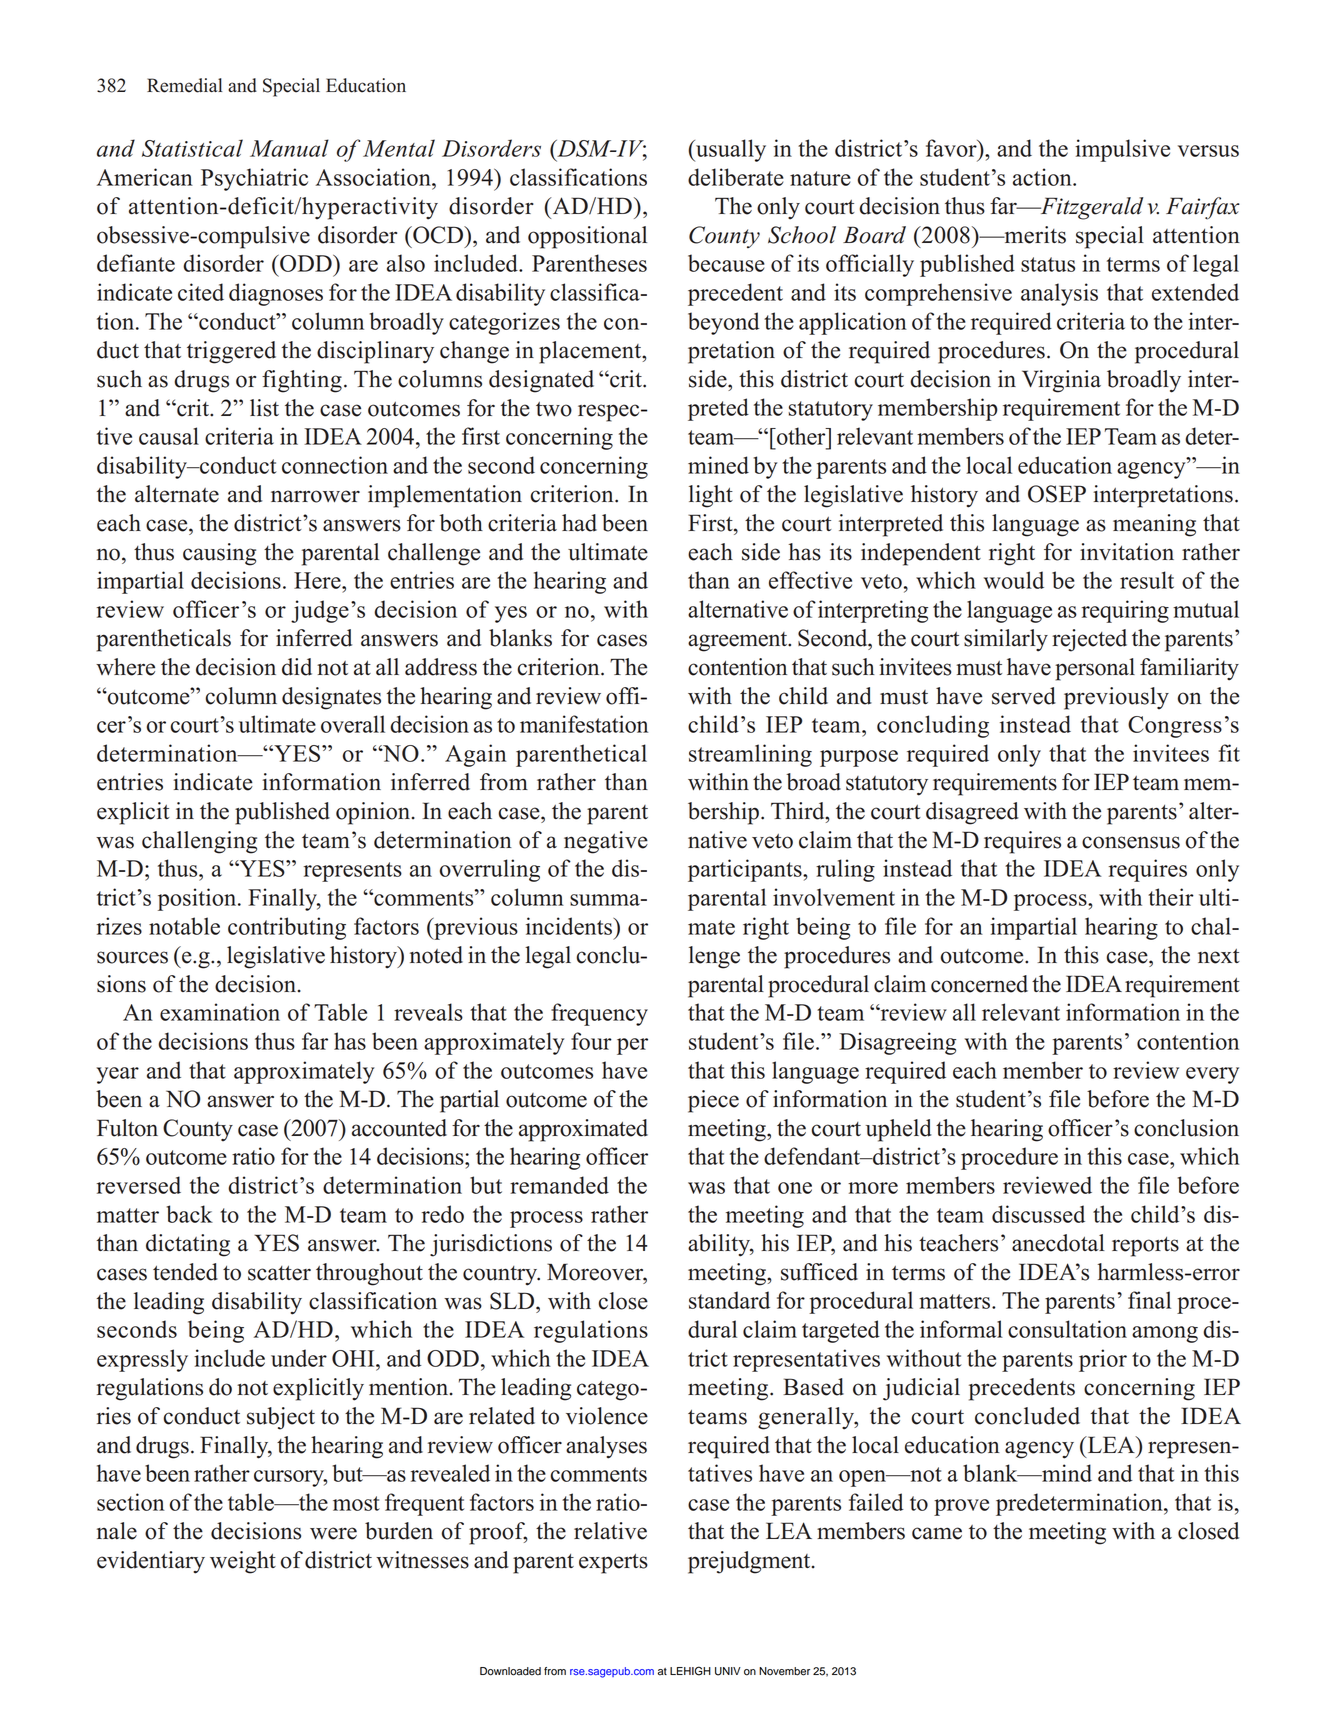 The image size is (1336, 1735). What do you see at coordinates (243, 1562) in the screenshot?
I see `weight` at bounding box center [243, 1562].
